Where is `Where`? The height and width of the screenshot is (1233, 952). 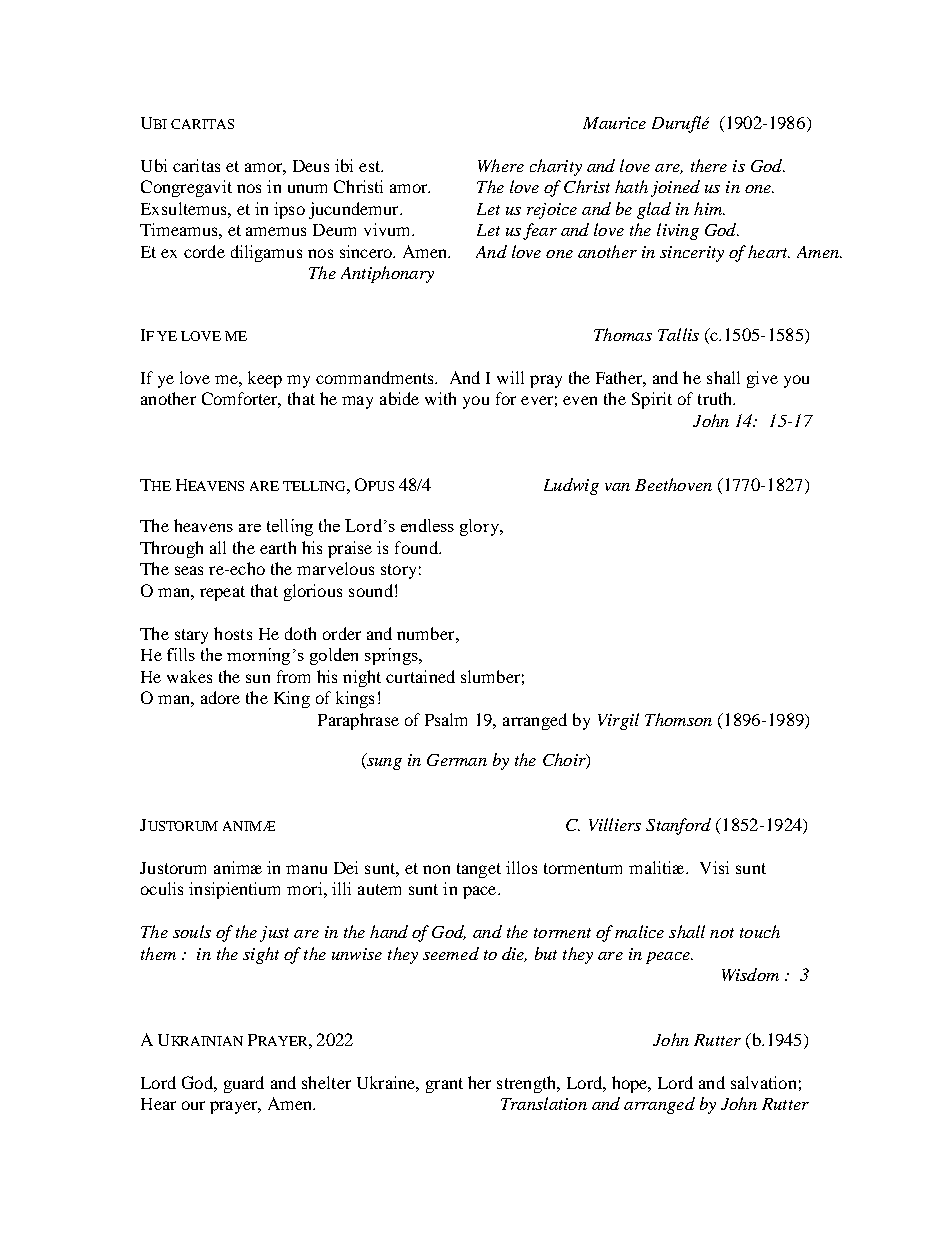 Where is located at coordinates (501, 165).
